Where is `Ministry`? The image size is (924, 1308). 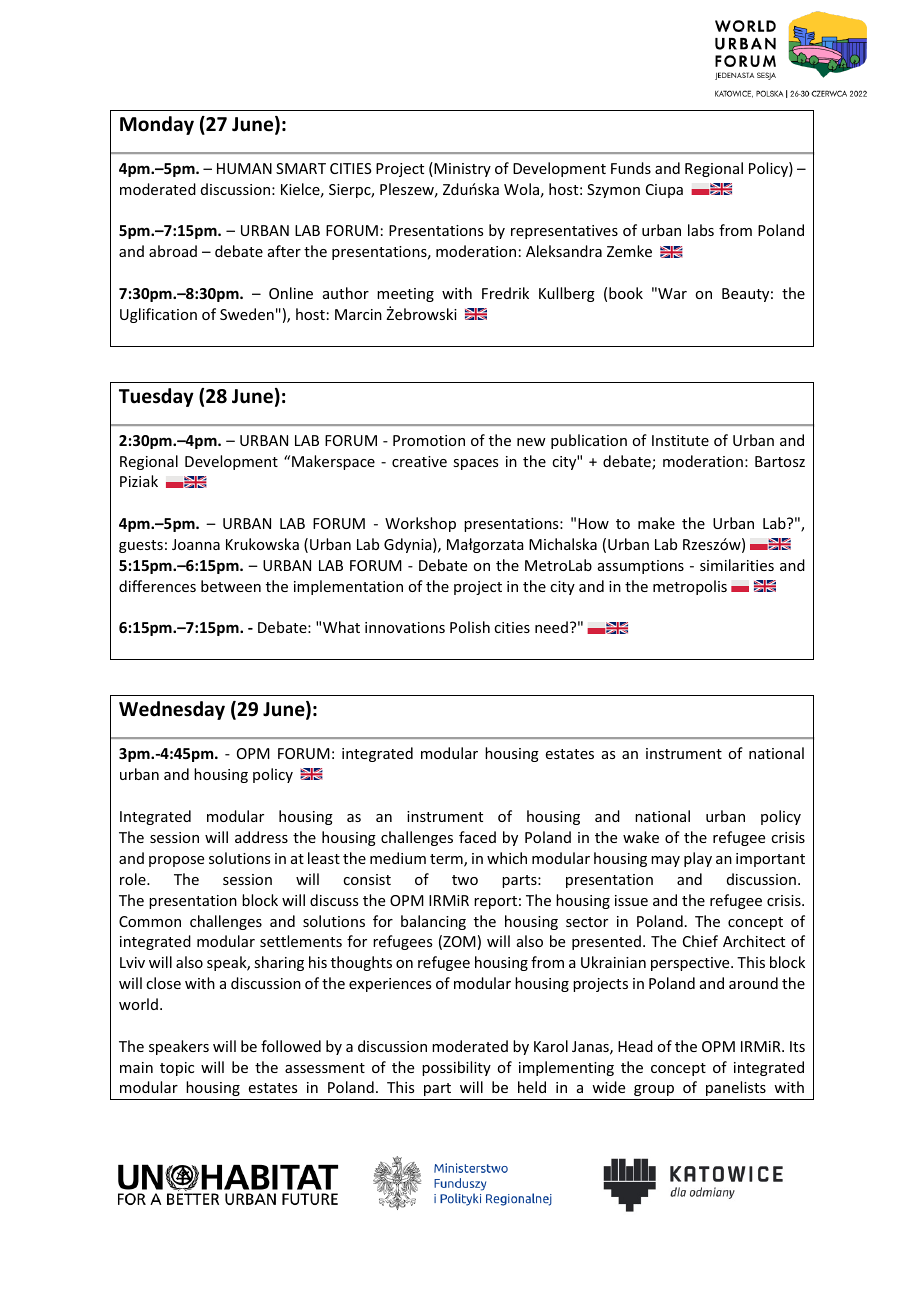
Ministry is located at coordinates (461, 169).
